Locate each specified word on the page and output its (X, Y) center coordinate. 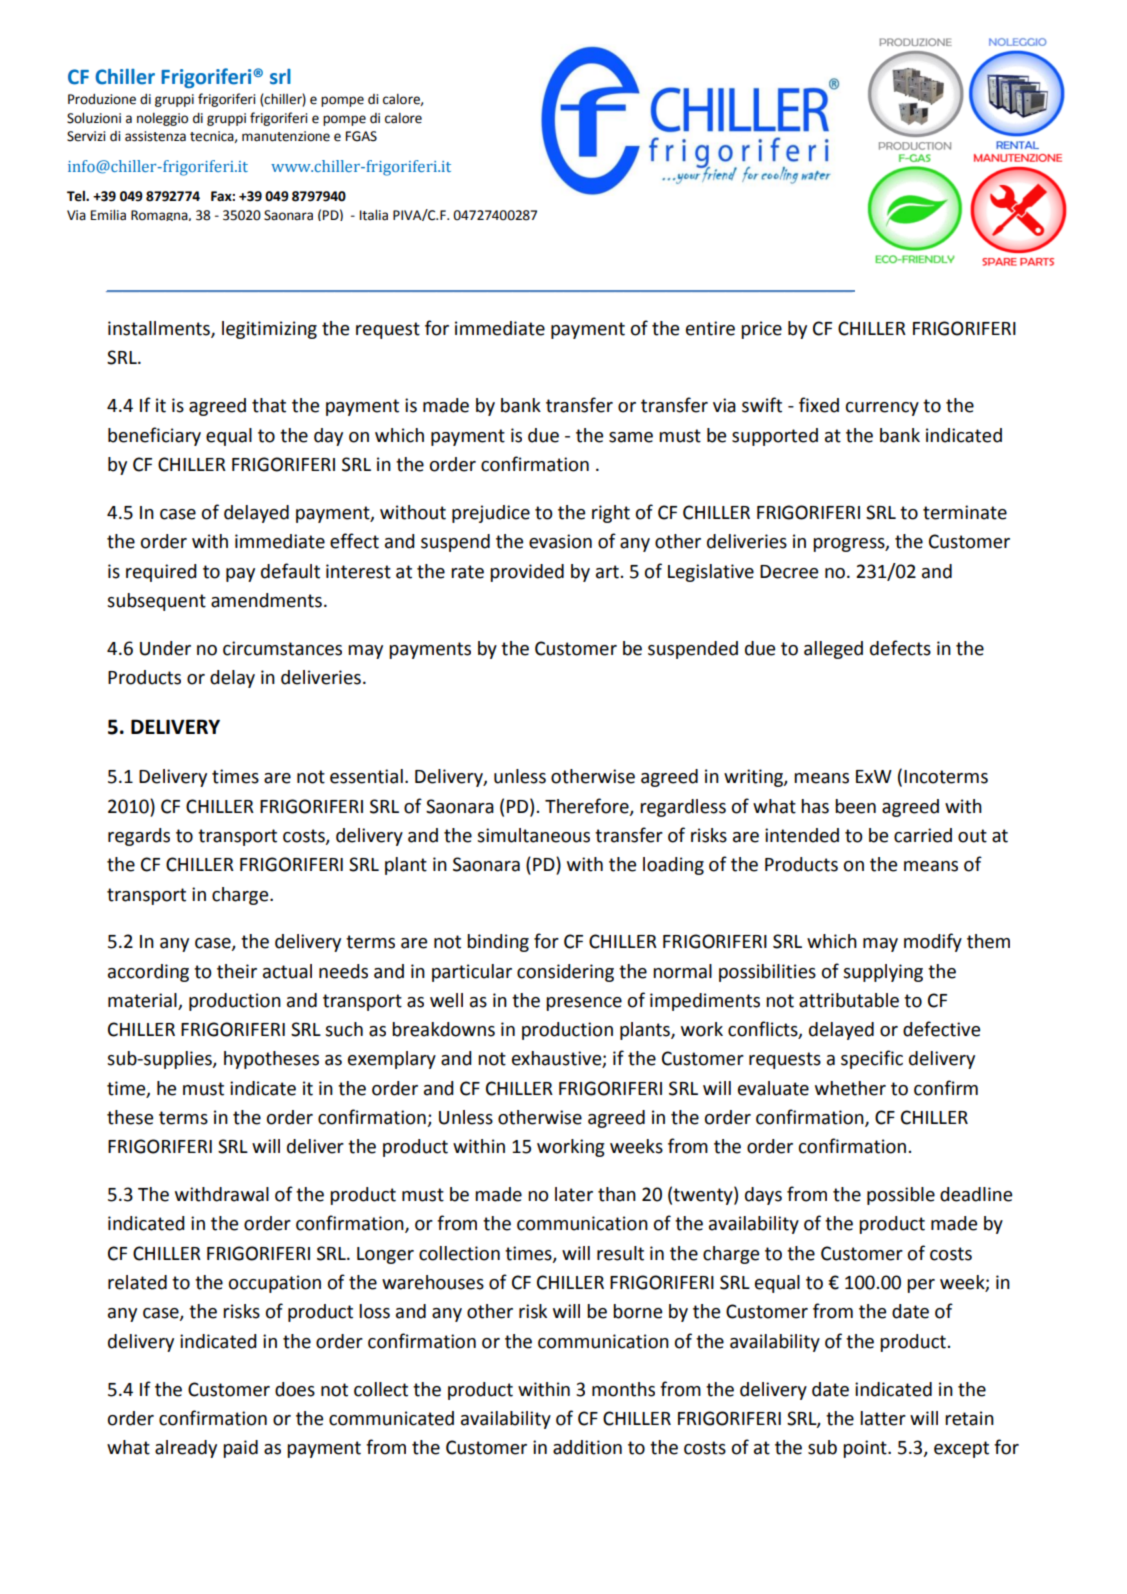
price (761, 330)
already (186, 1449)
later (574, 1194)
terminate (965, 512)
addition (587, 1447)
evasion (560, 541)
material (142, 1000)
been (855, 806)
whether (850, 1088)
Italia (374, 215)
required (161, 573)
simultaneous (533, 835)
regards (139, 837)
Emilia (108, 215)
